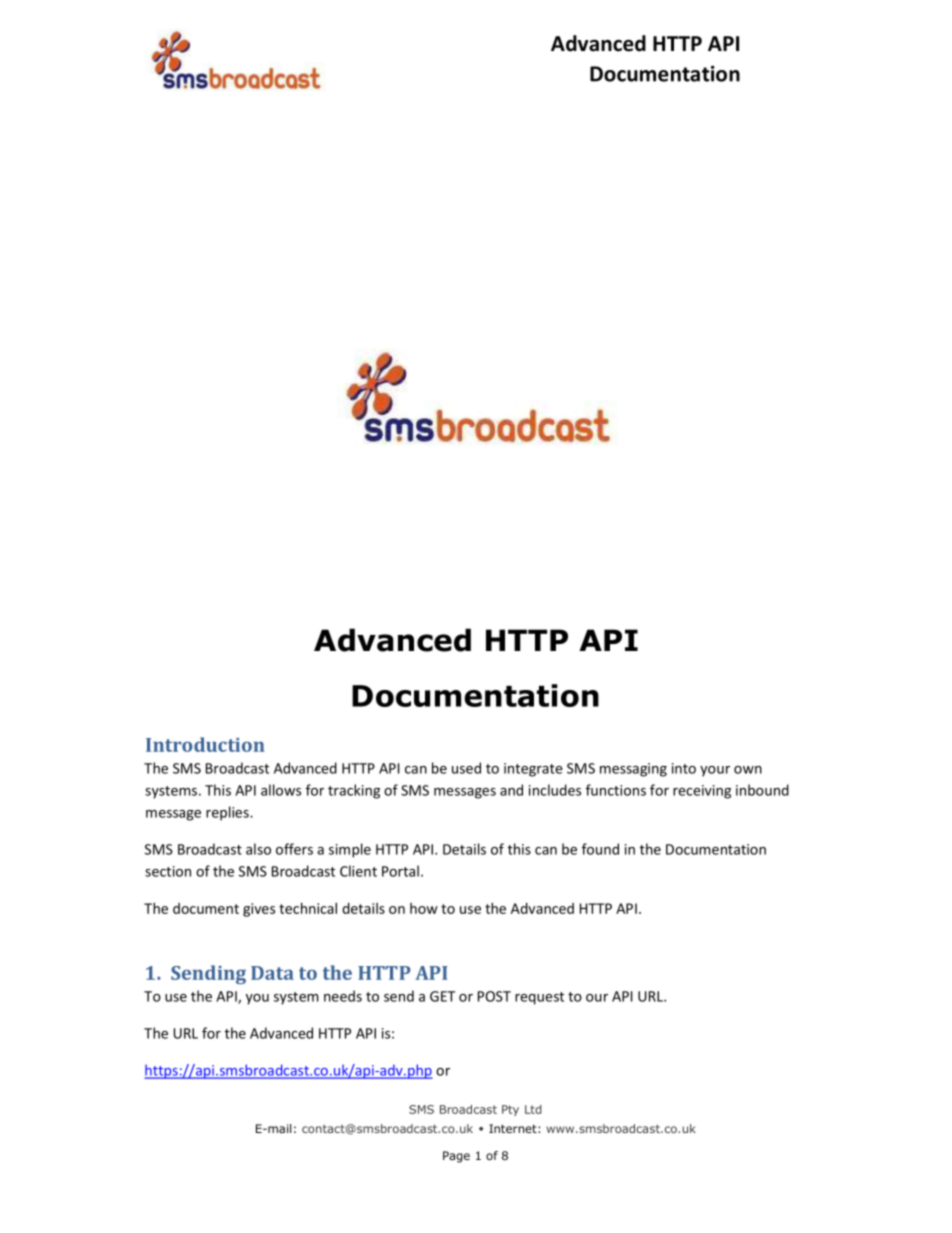 The image size is (952, 1233). Describe the element at coordinates (456, 1157) in the screenshot. I see `Page` at that location.
